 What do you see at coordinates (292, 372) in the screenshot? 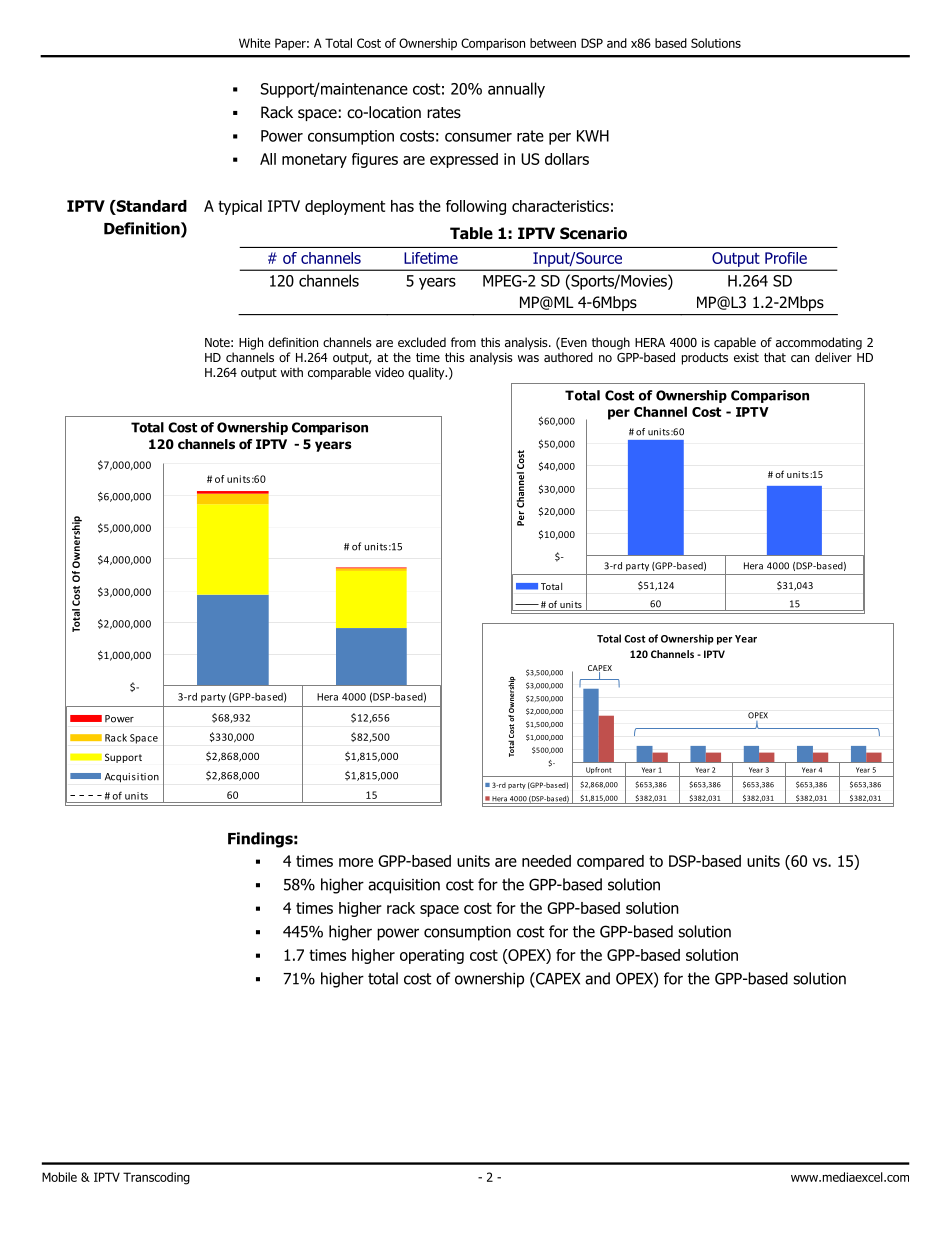
I see `with` at bounding box center [292, 372].
